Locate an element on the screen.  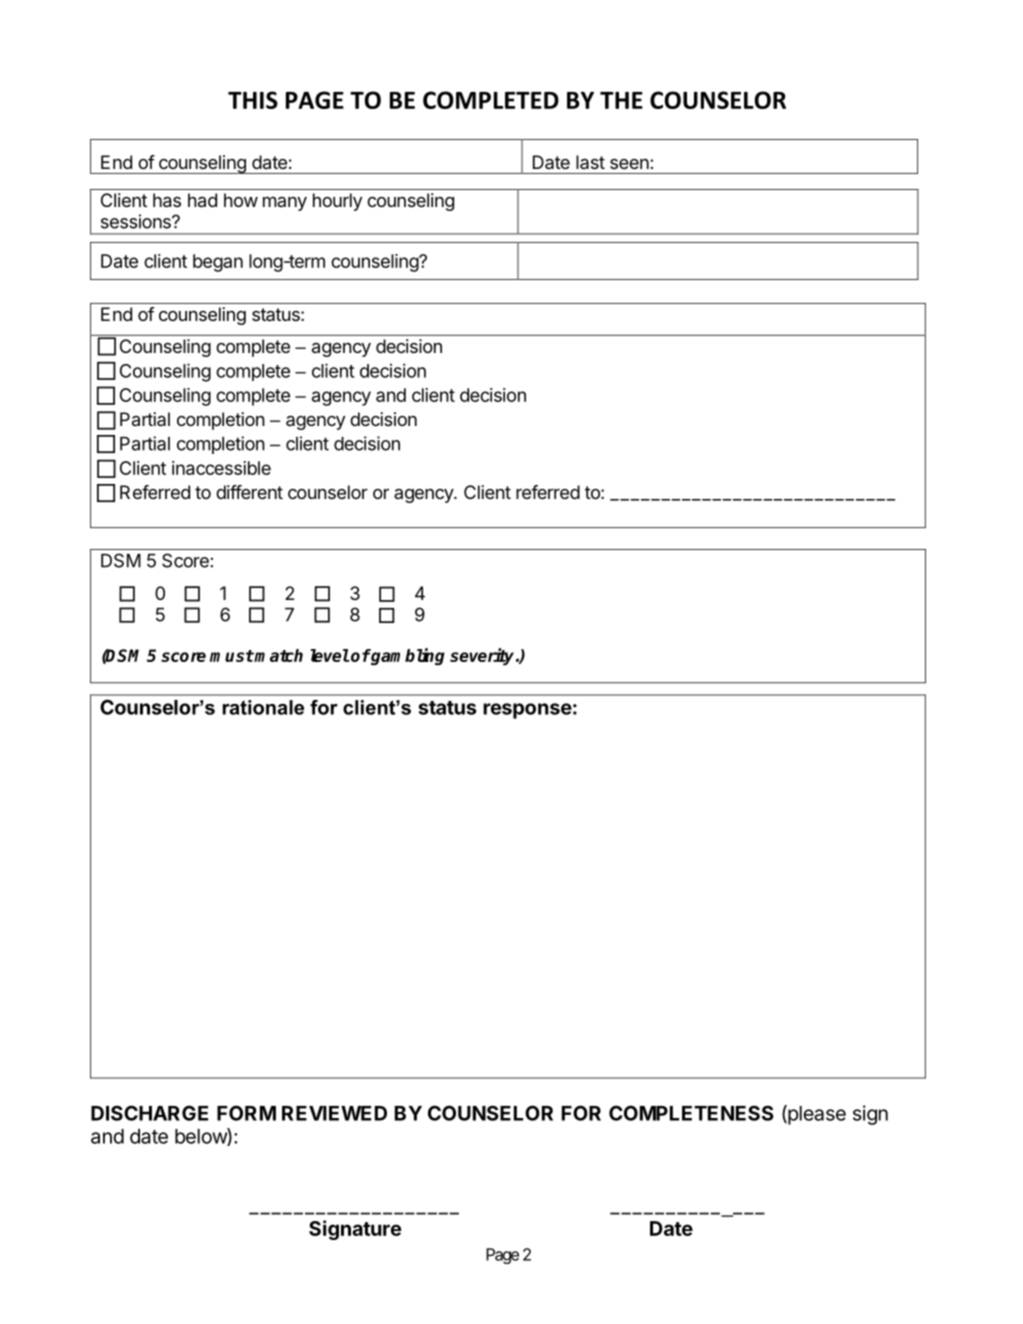
last is located at coordinates (590, 162).
